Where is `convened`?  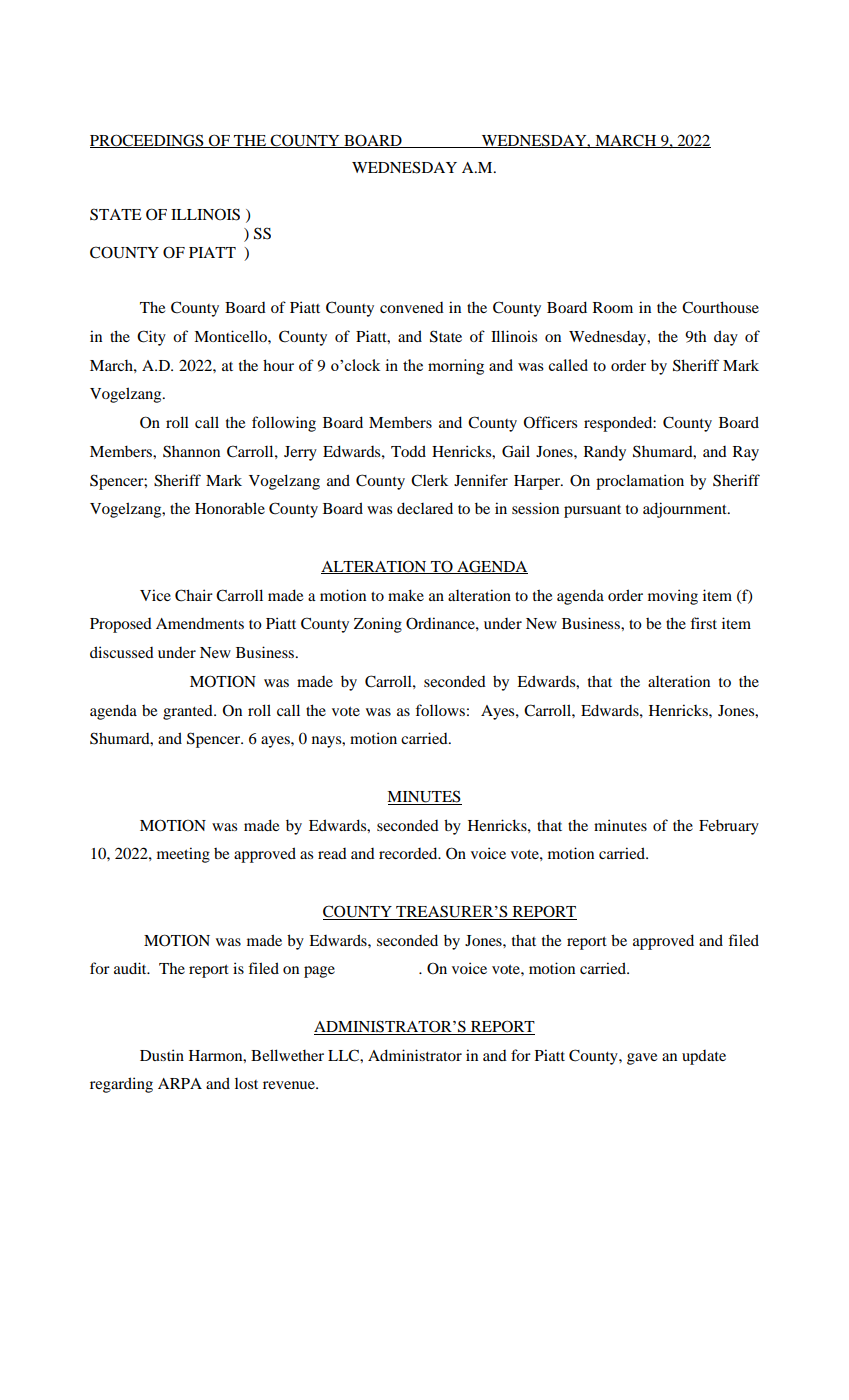
convened is located at coordinates (412, 307).
